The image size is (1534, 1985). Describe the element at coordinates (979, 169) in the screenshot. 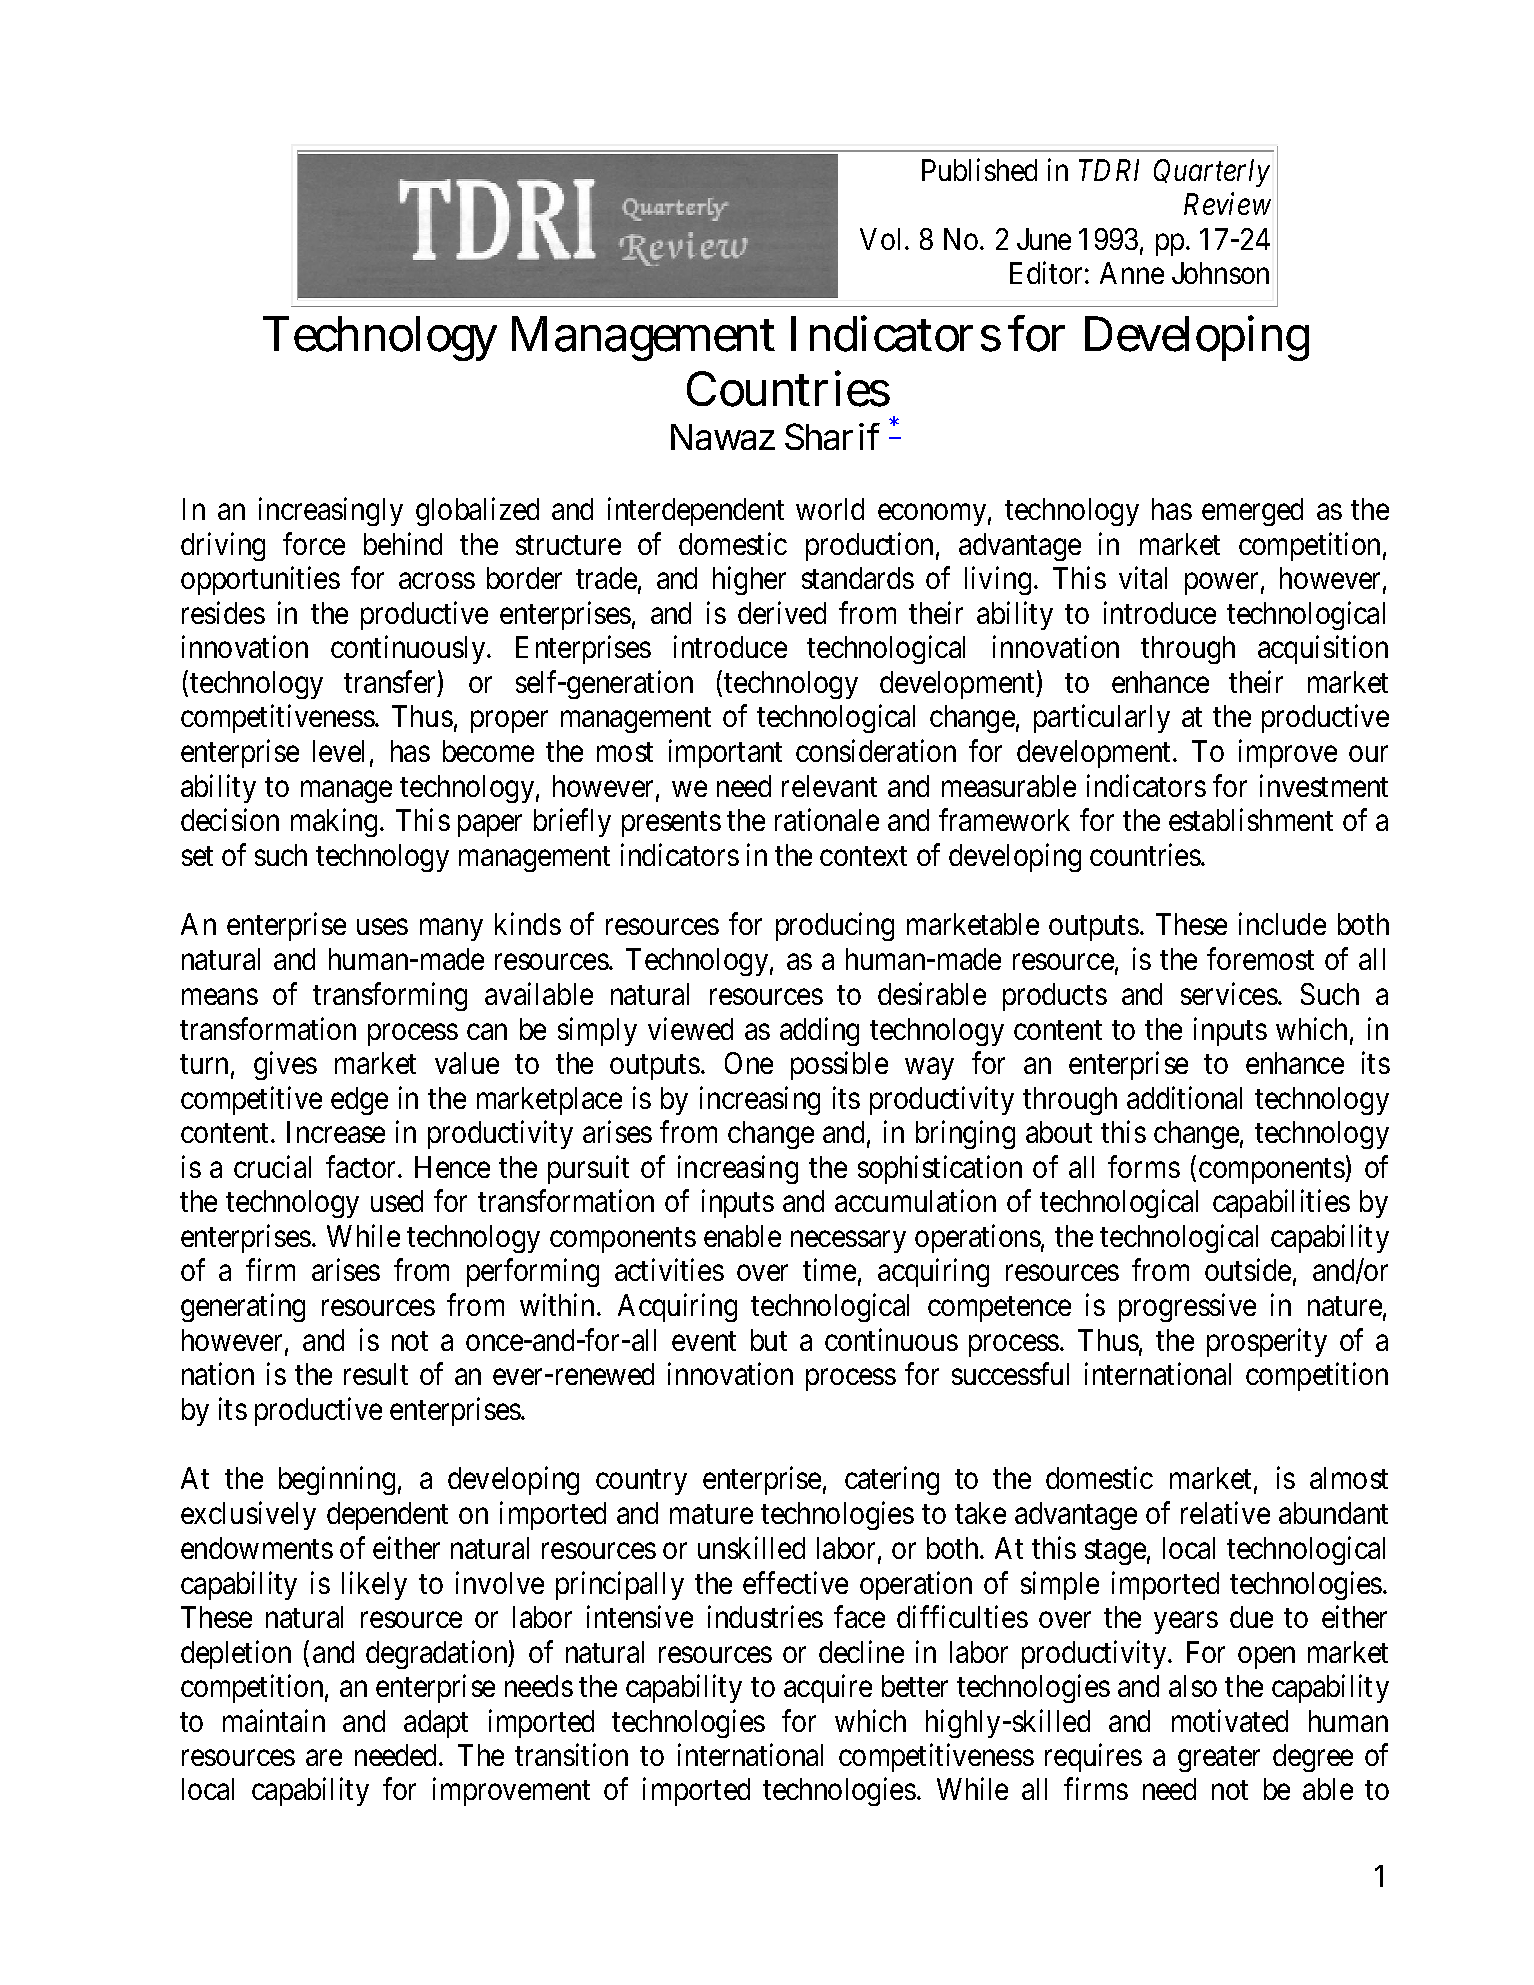

I see `Published` at that location.
